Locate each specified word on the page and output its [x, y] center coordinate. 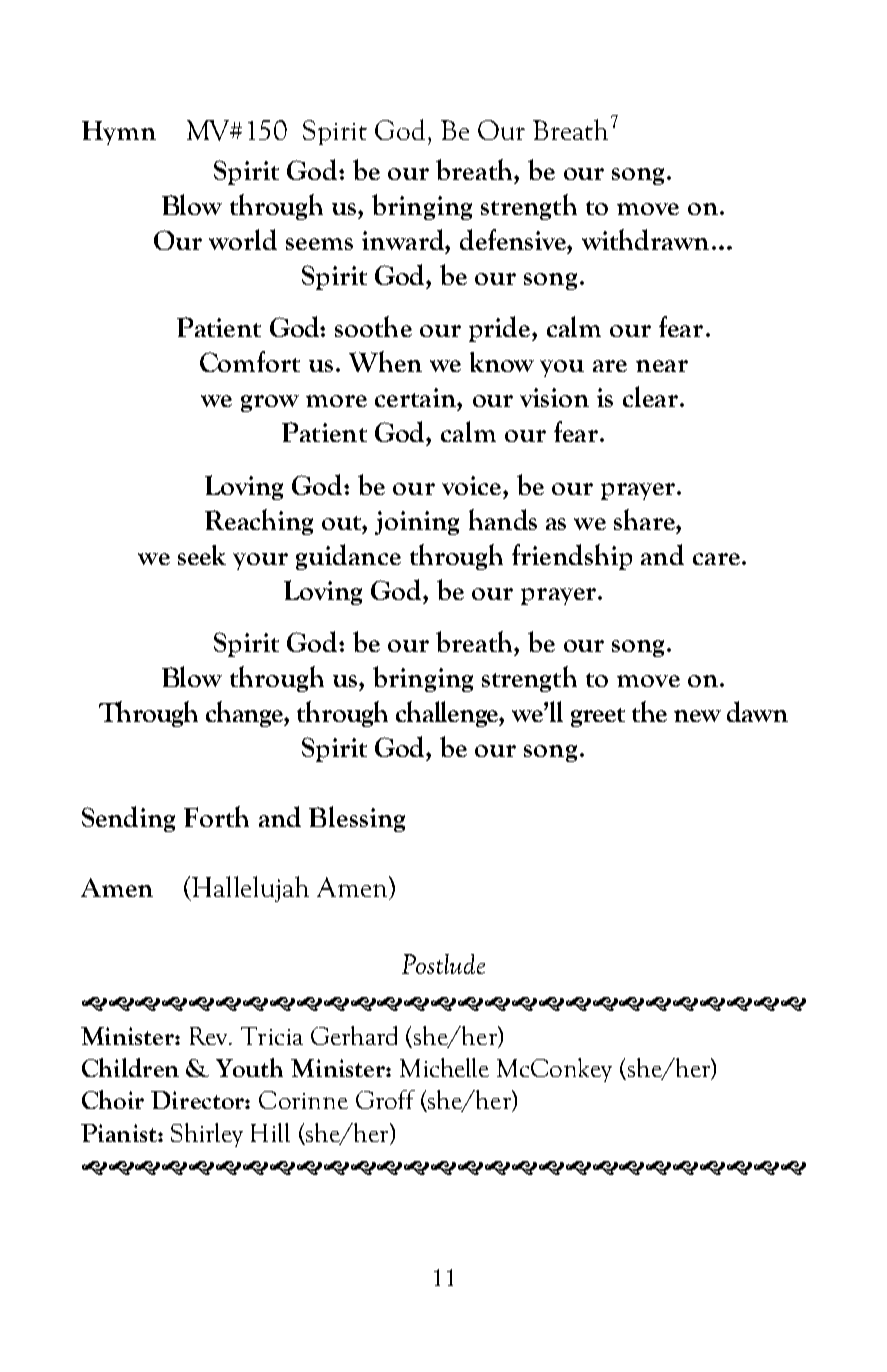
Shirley [207, 1135]
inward [404, 239]
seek [202, 555]
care [716, 559]
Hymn [119, 133]
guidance [348, 557]
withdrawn [645, 239]
